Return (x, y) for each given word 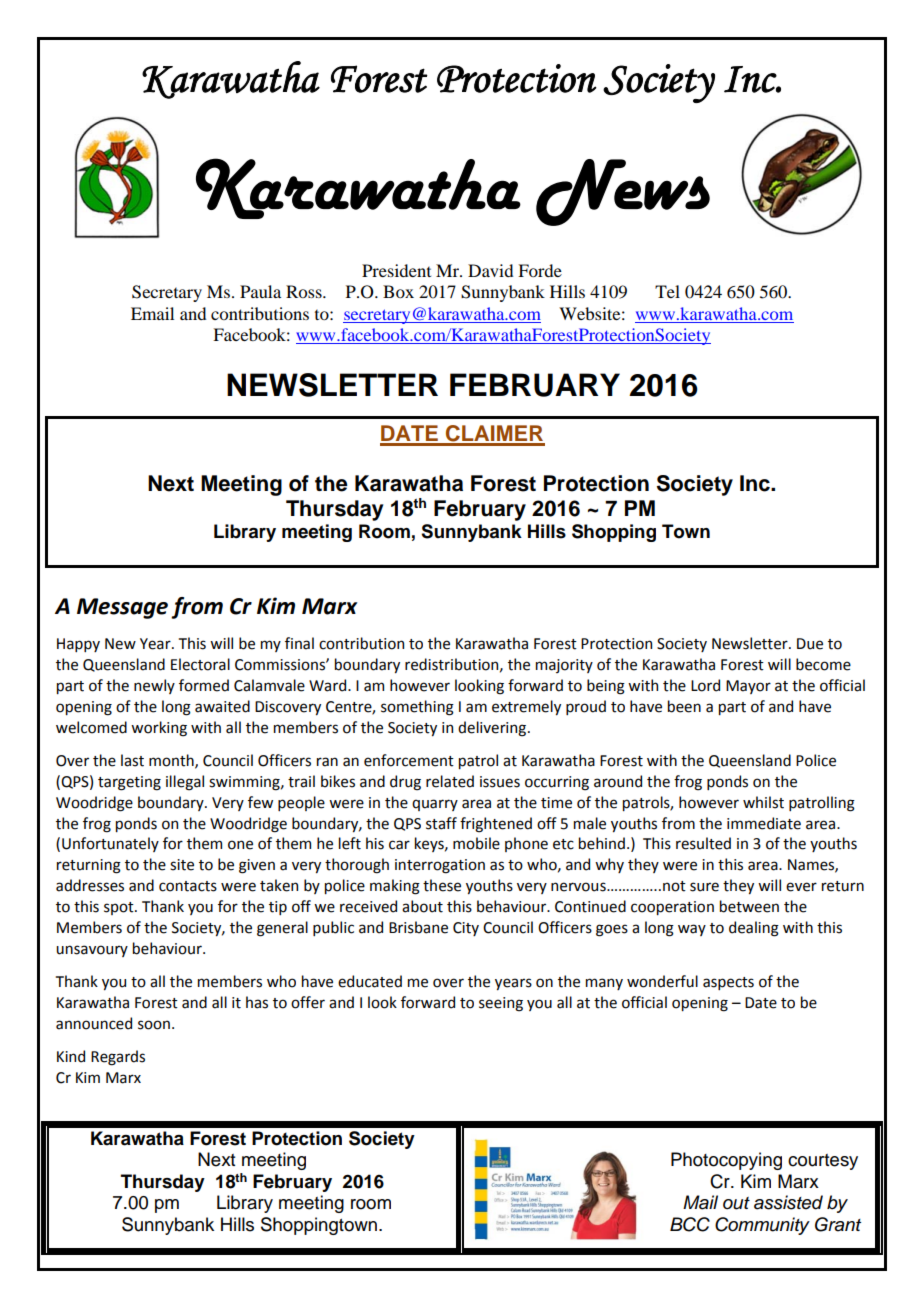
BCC (690, 1224)
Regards (118, 1058)
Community (762, 1226)
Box (398, 291)
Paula (260, 291)
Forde (540, 270)
